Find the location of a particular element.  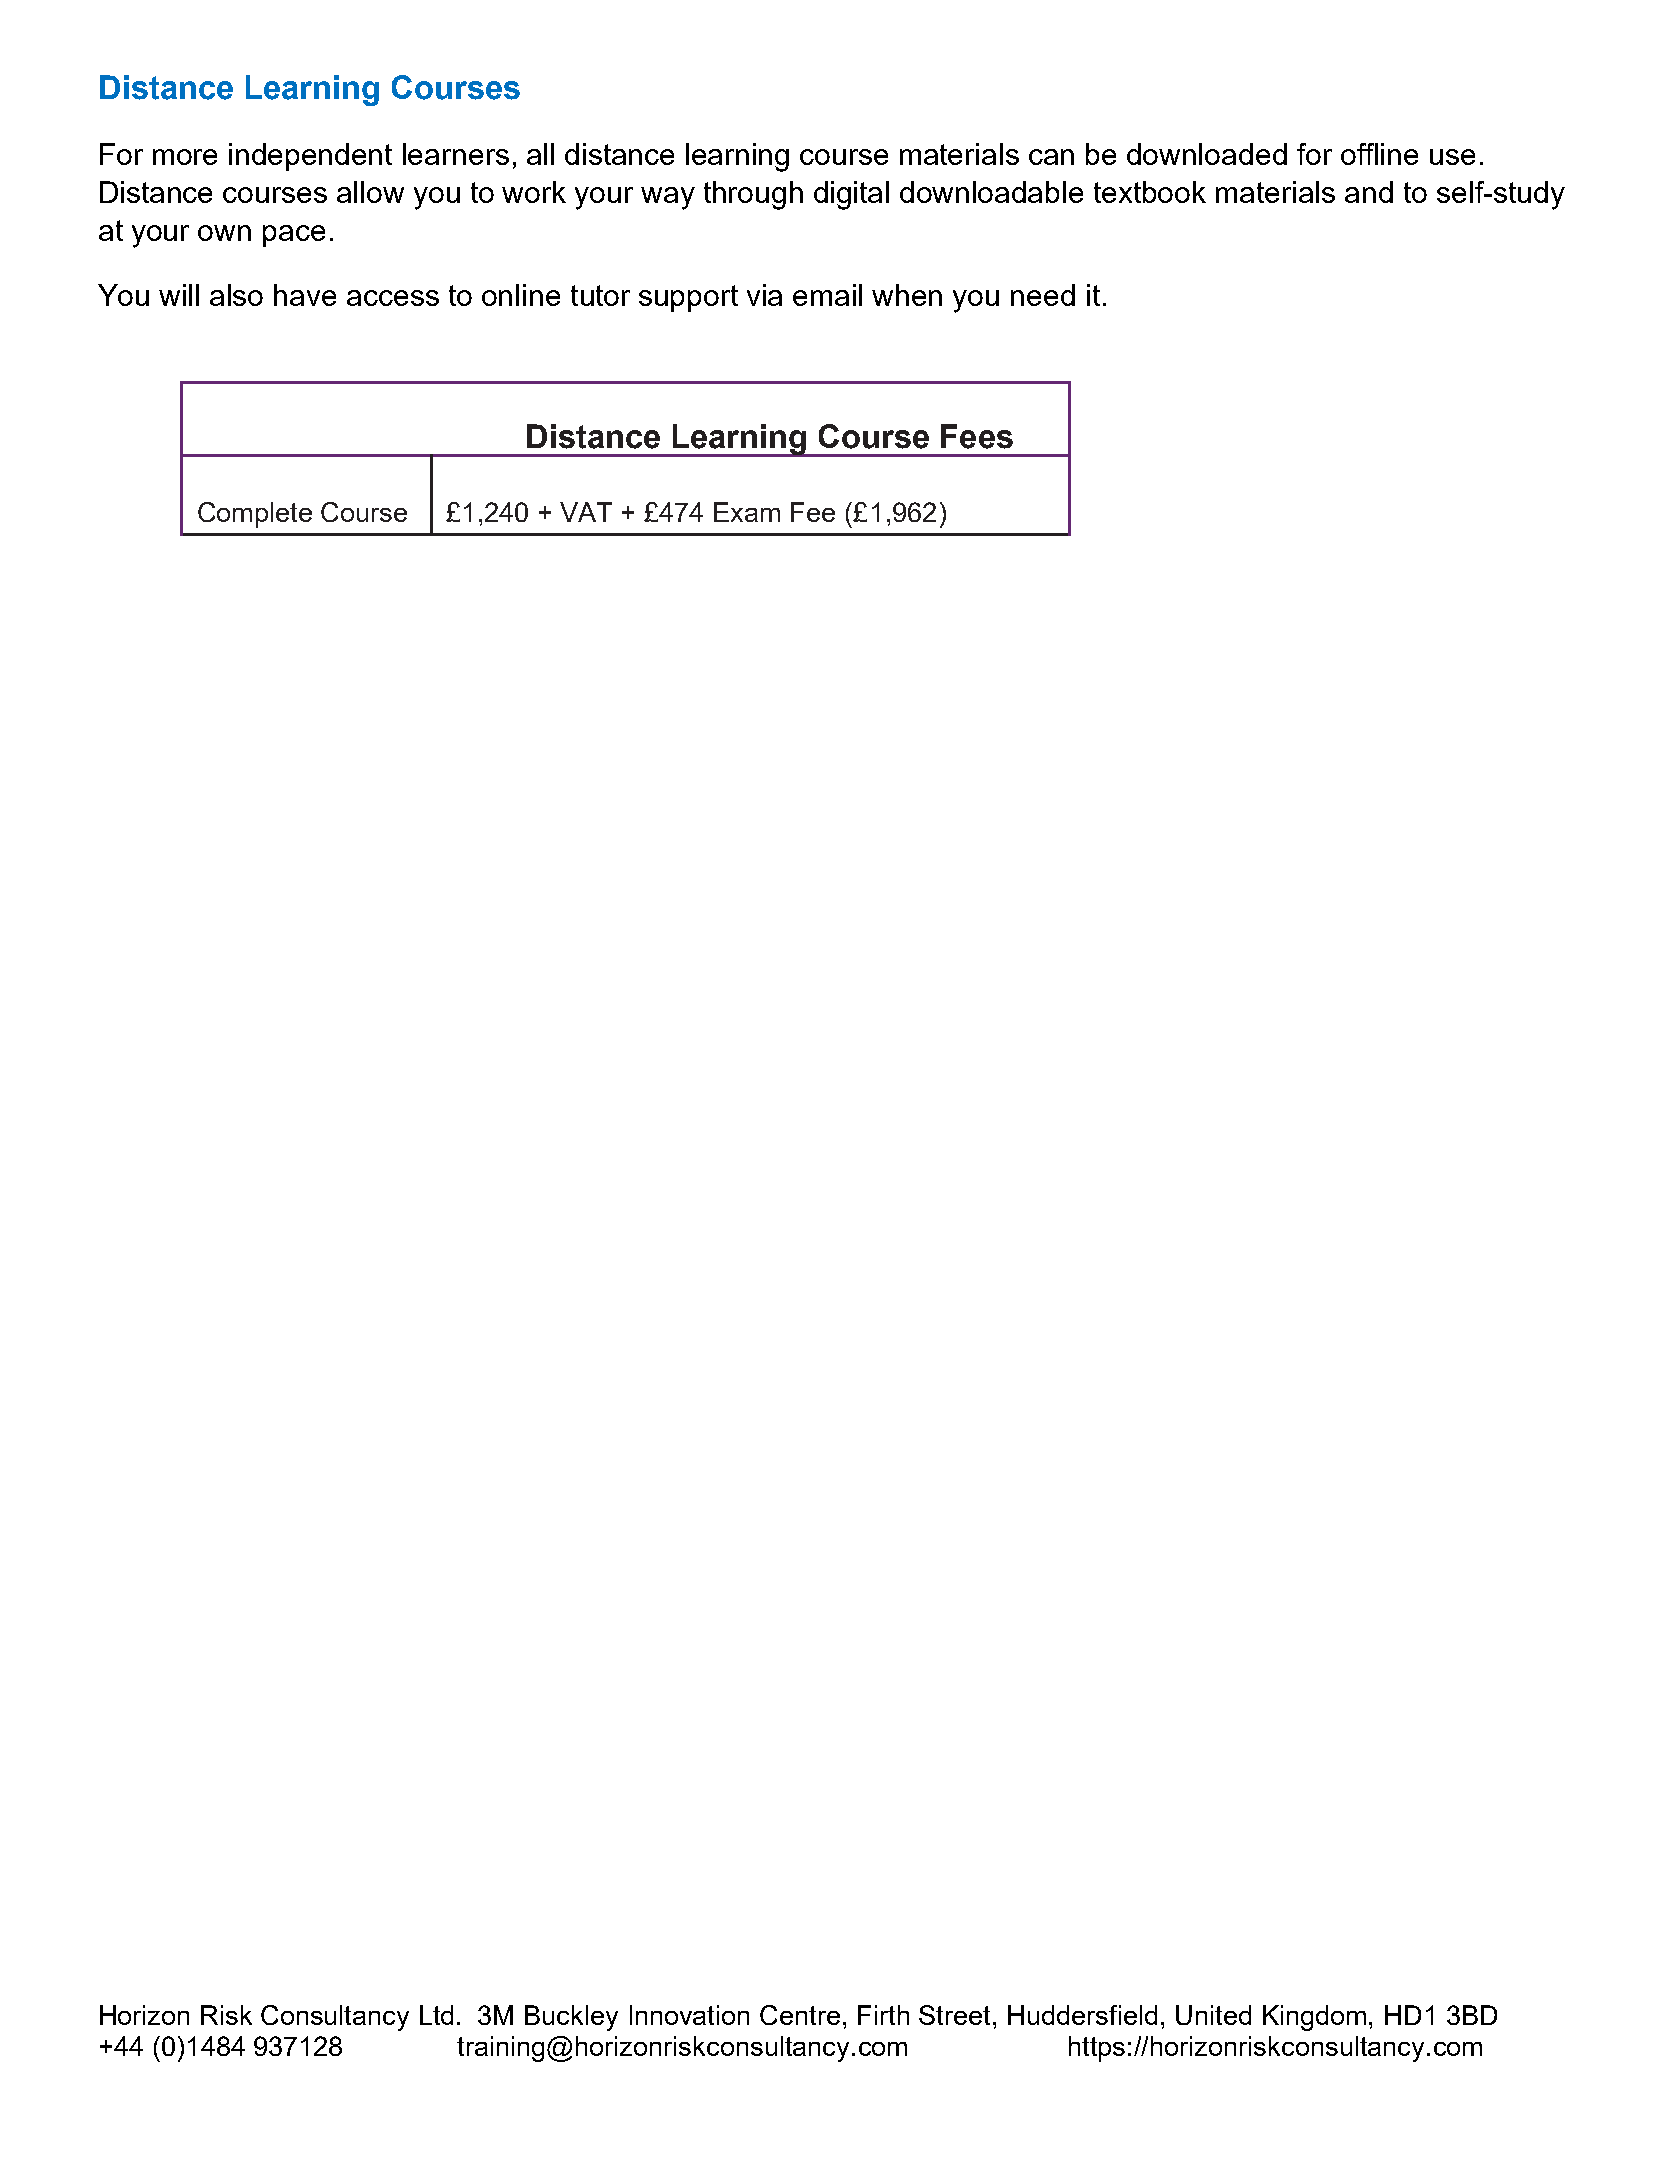

United is located at coordinates (1213, 2015).
